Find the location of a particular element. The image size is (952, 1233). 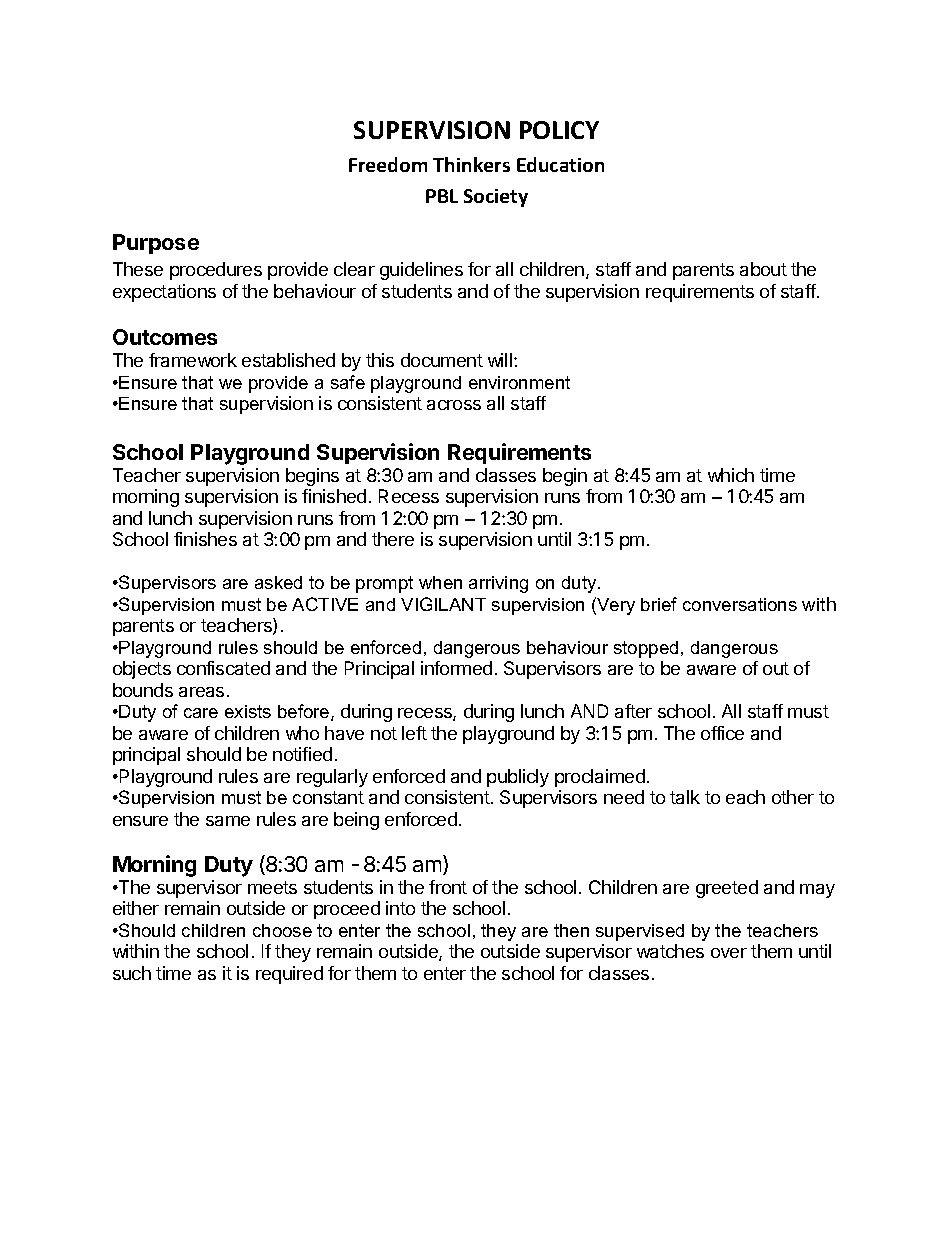

over is located at coordinates (729, 953).
